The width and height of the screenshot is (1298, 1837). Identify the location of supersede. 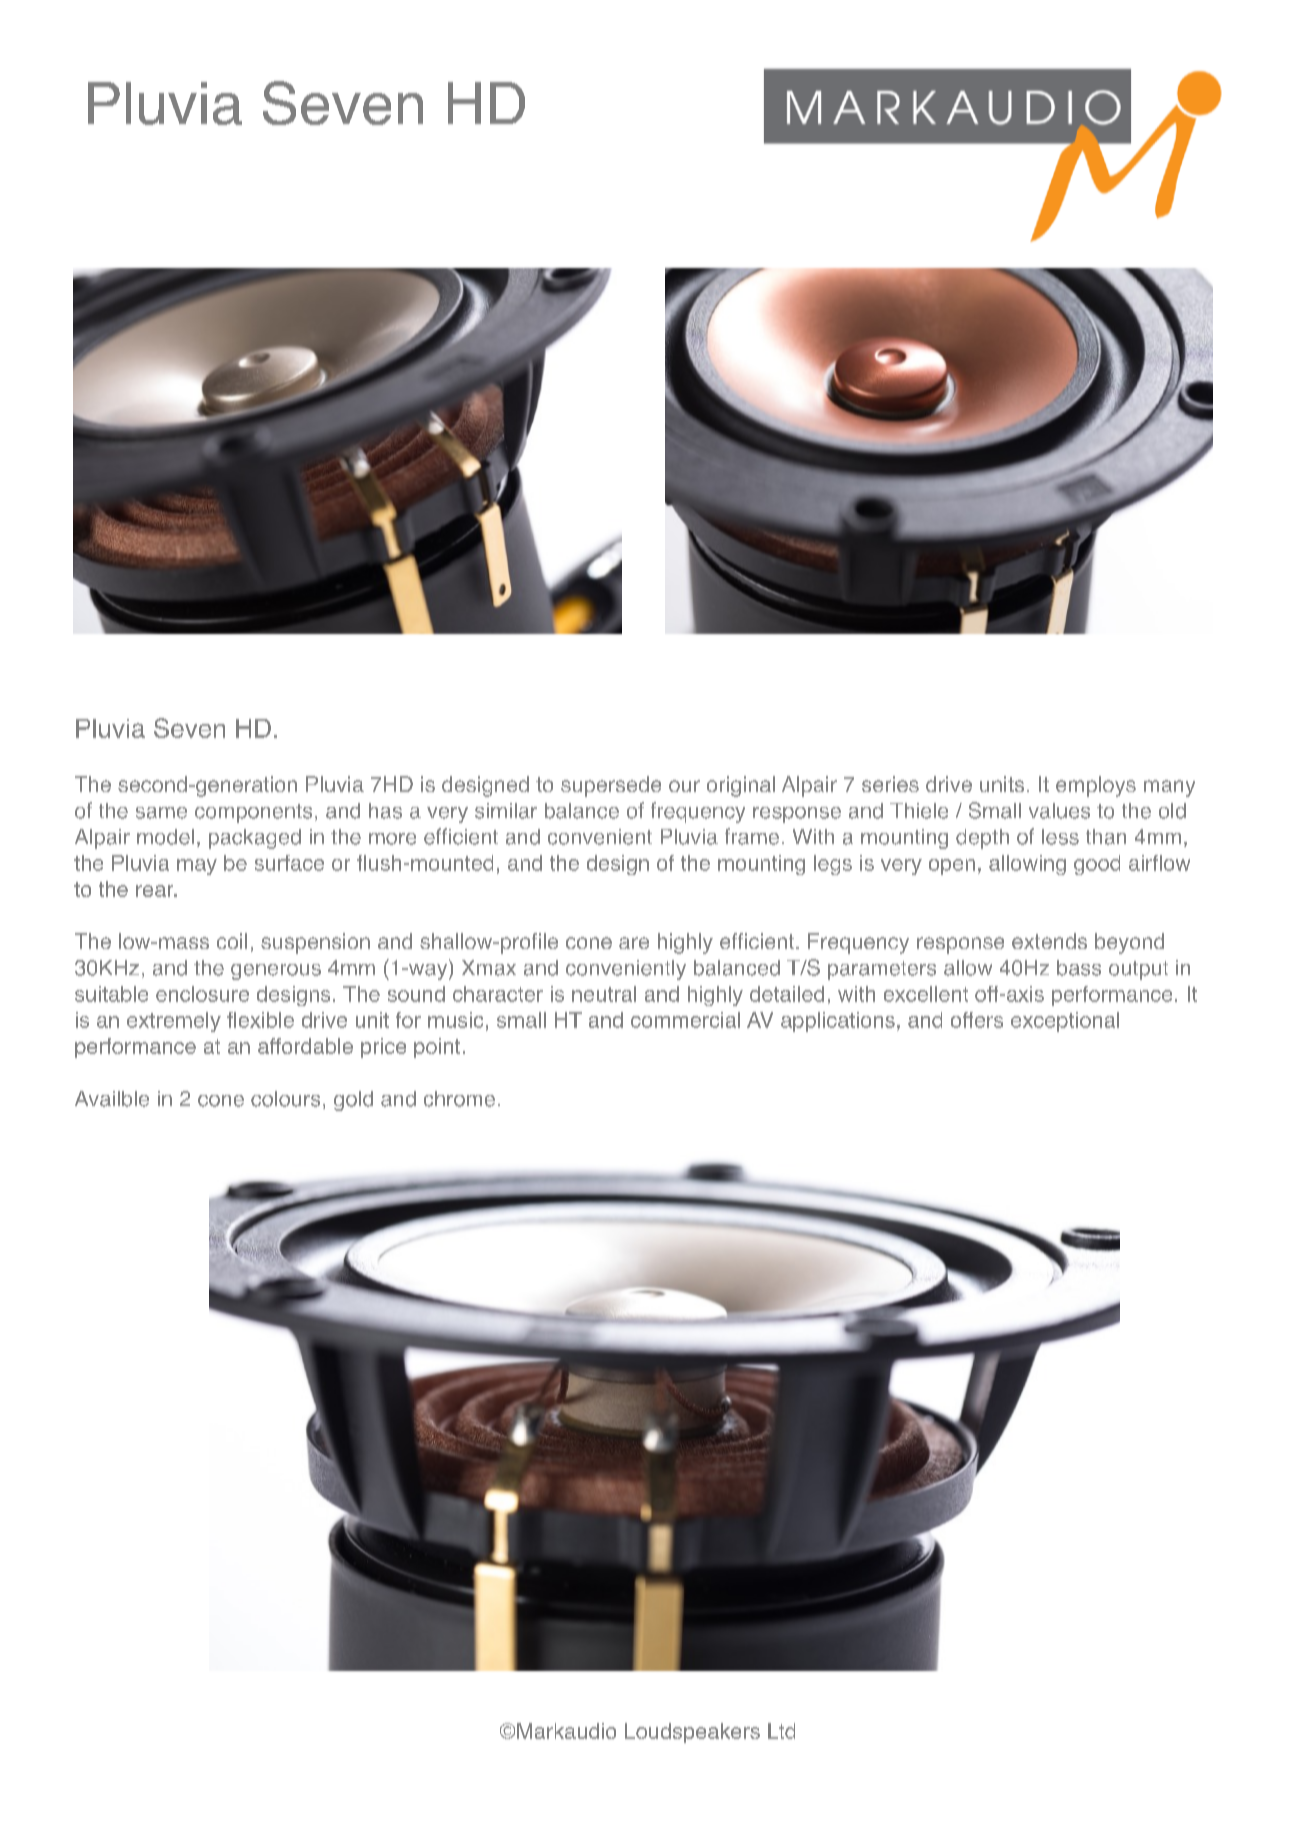
(611, 786).
